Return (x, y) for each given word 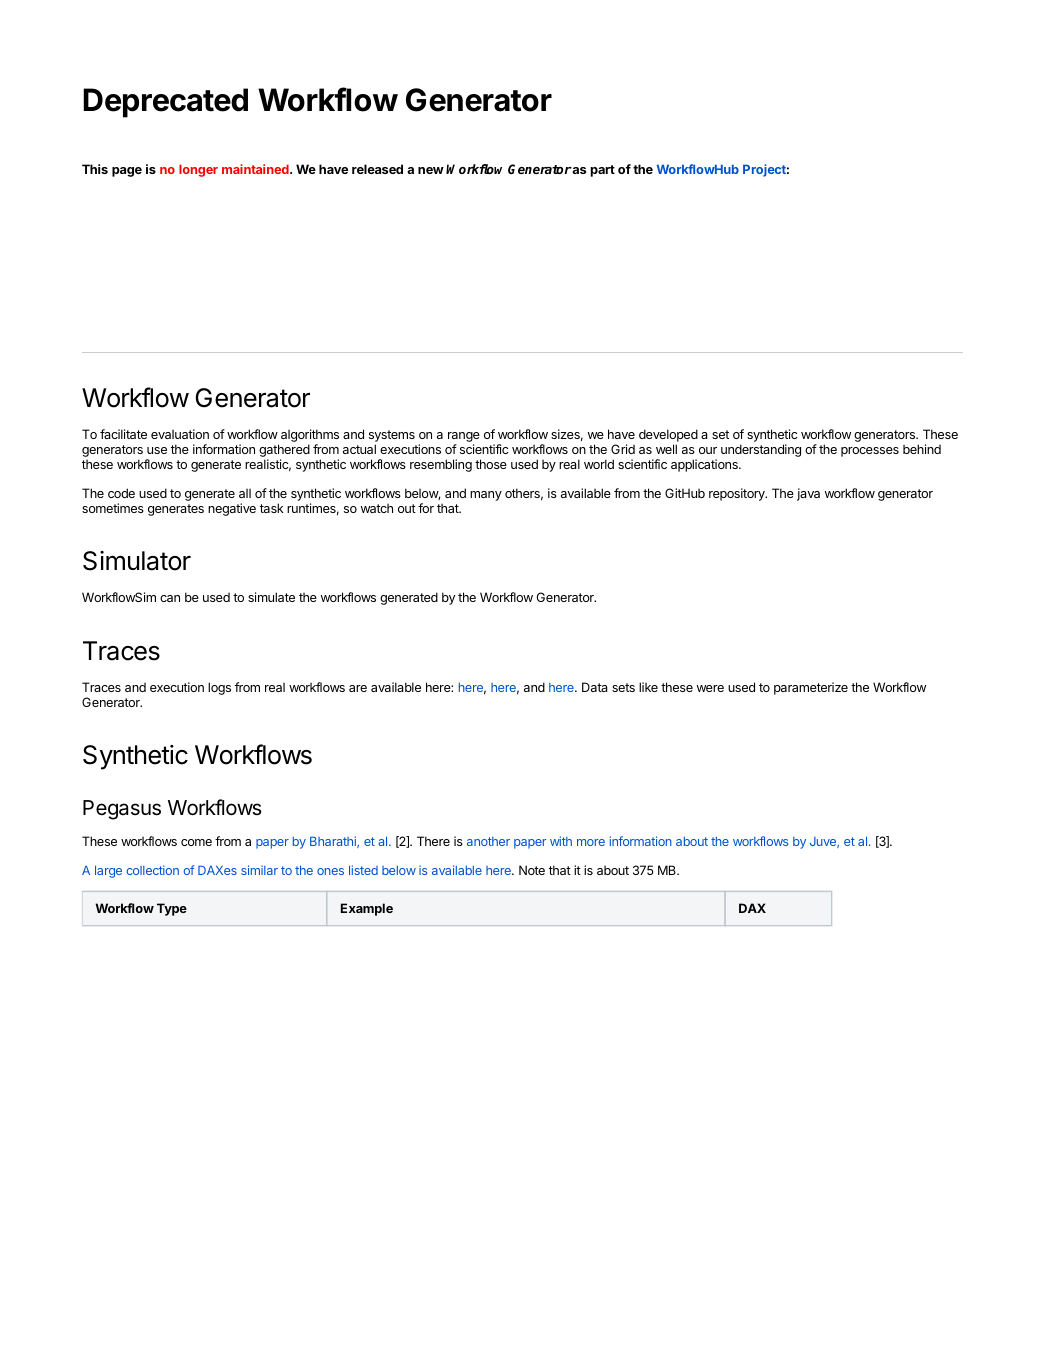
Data (595, 687)
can (170, 598)
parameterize (811, 688)
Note (532, 870)
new (431, 170)
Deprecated (165, 103)
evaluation (180, 434)
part (602, 171)
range (464, 438)
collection (152, 870)
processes (870, 452)
